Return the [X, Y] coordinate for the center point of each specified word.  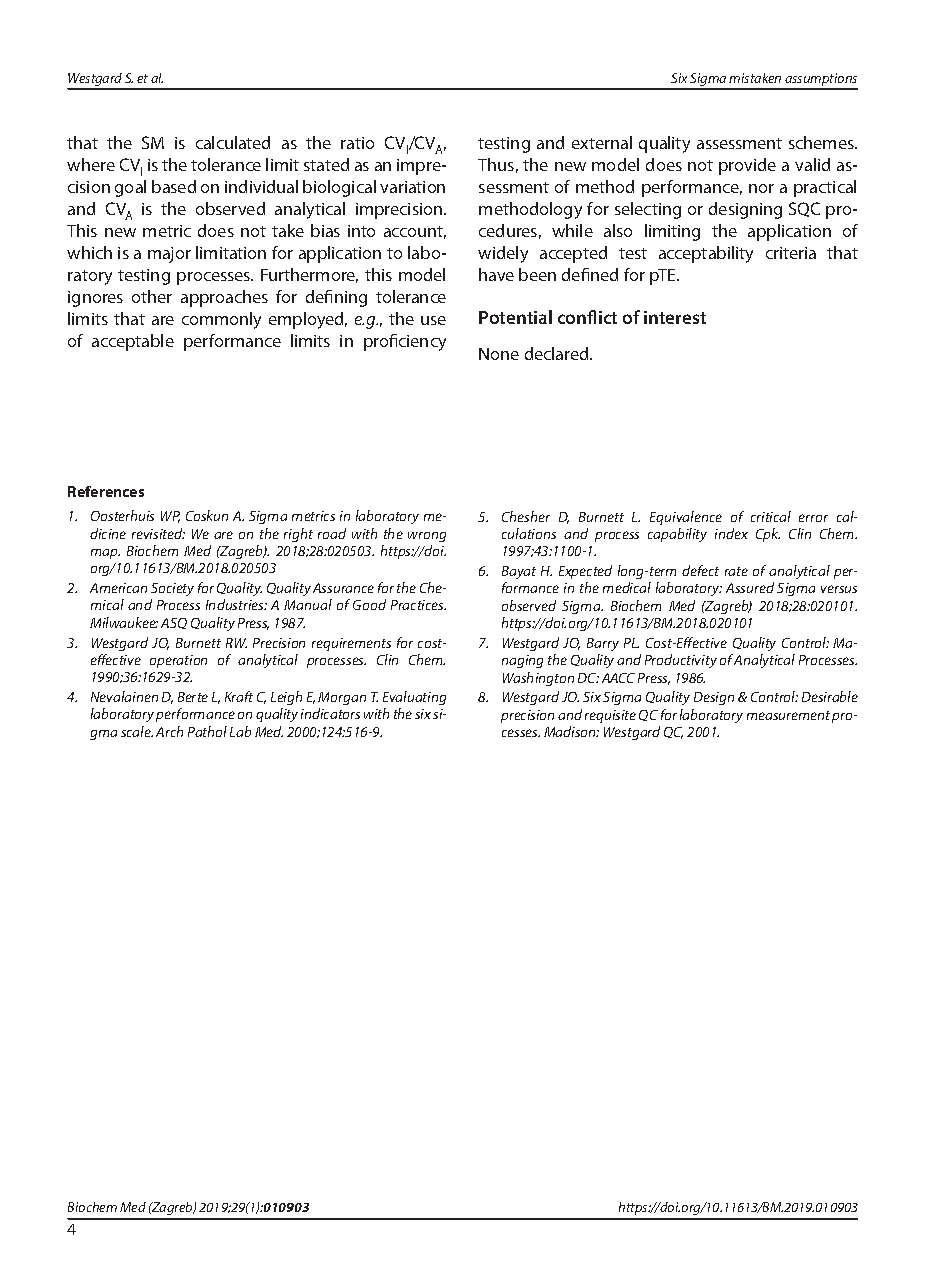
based [174, 186]
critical [771, 516]
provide [747, 166]
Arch [169, 731]
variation [412, 187]
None [499, 354]
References [106, 491]
